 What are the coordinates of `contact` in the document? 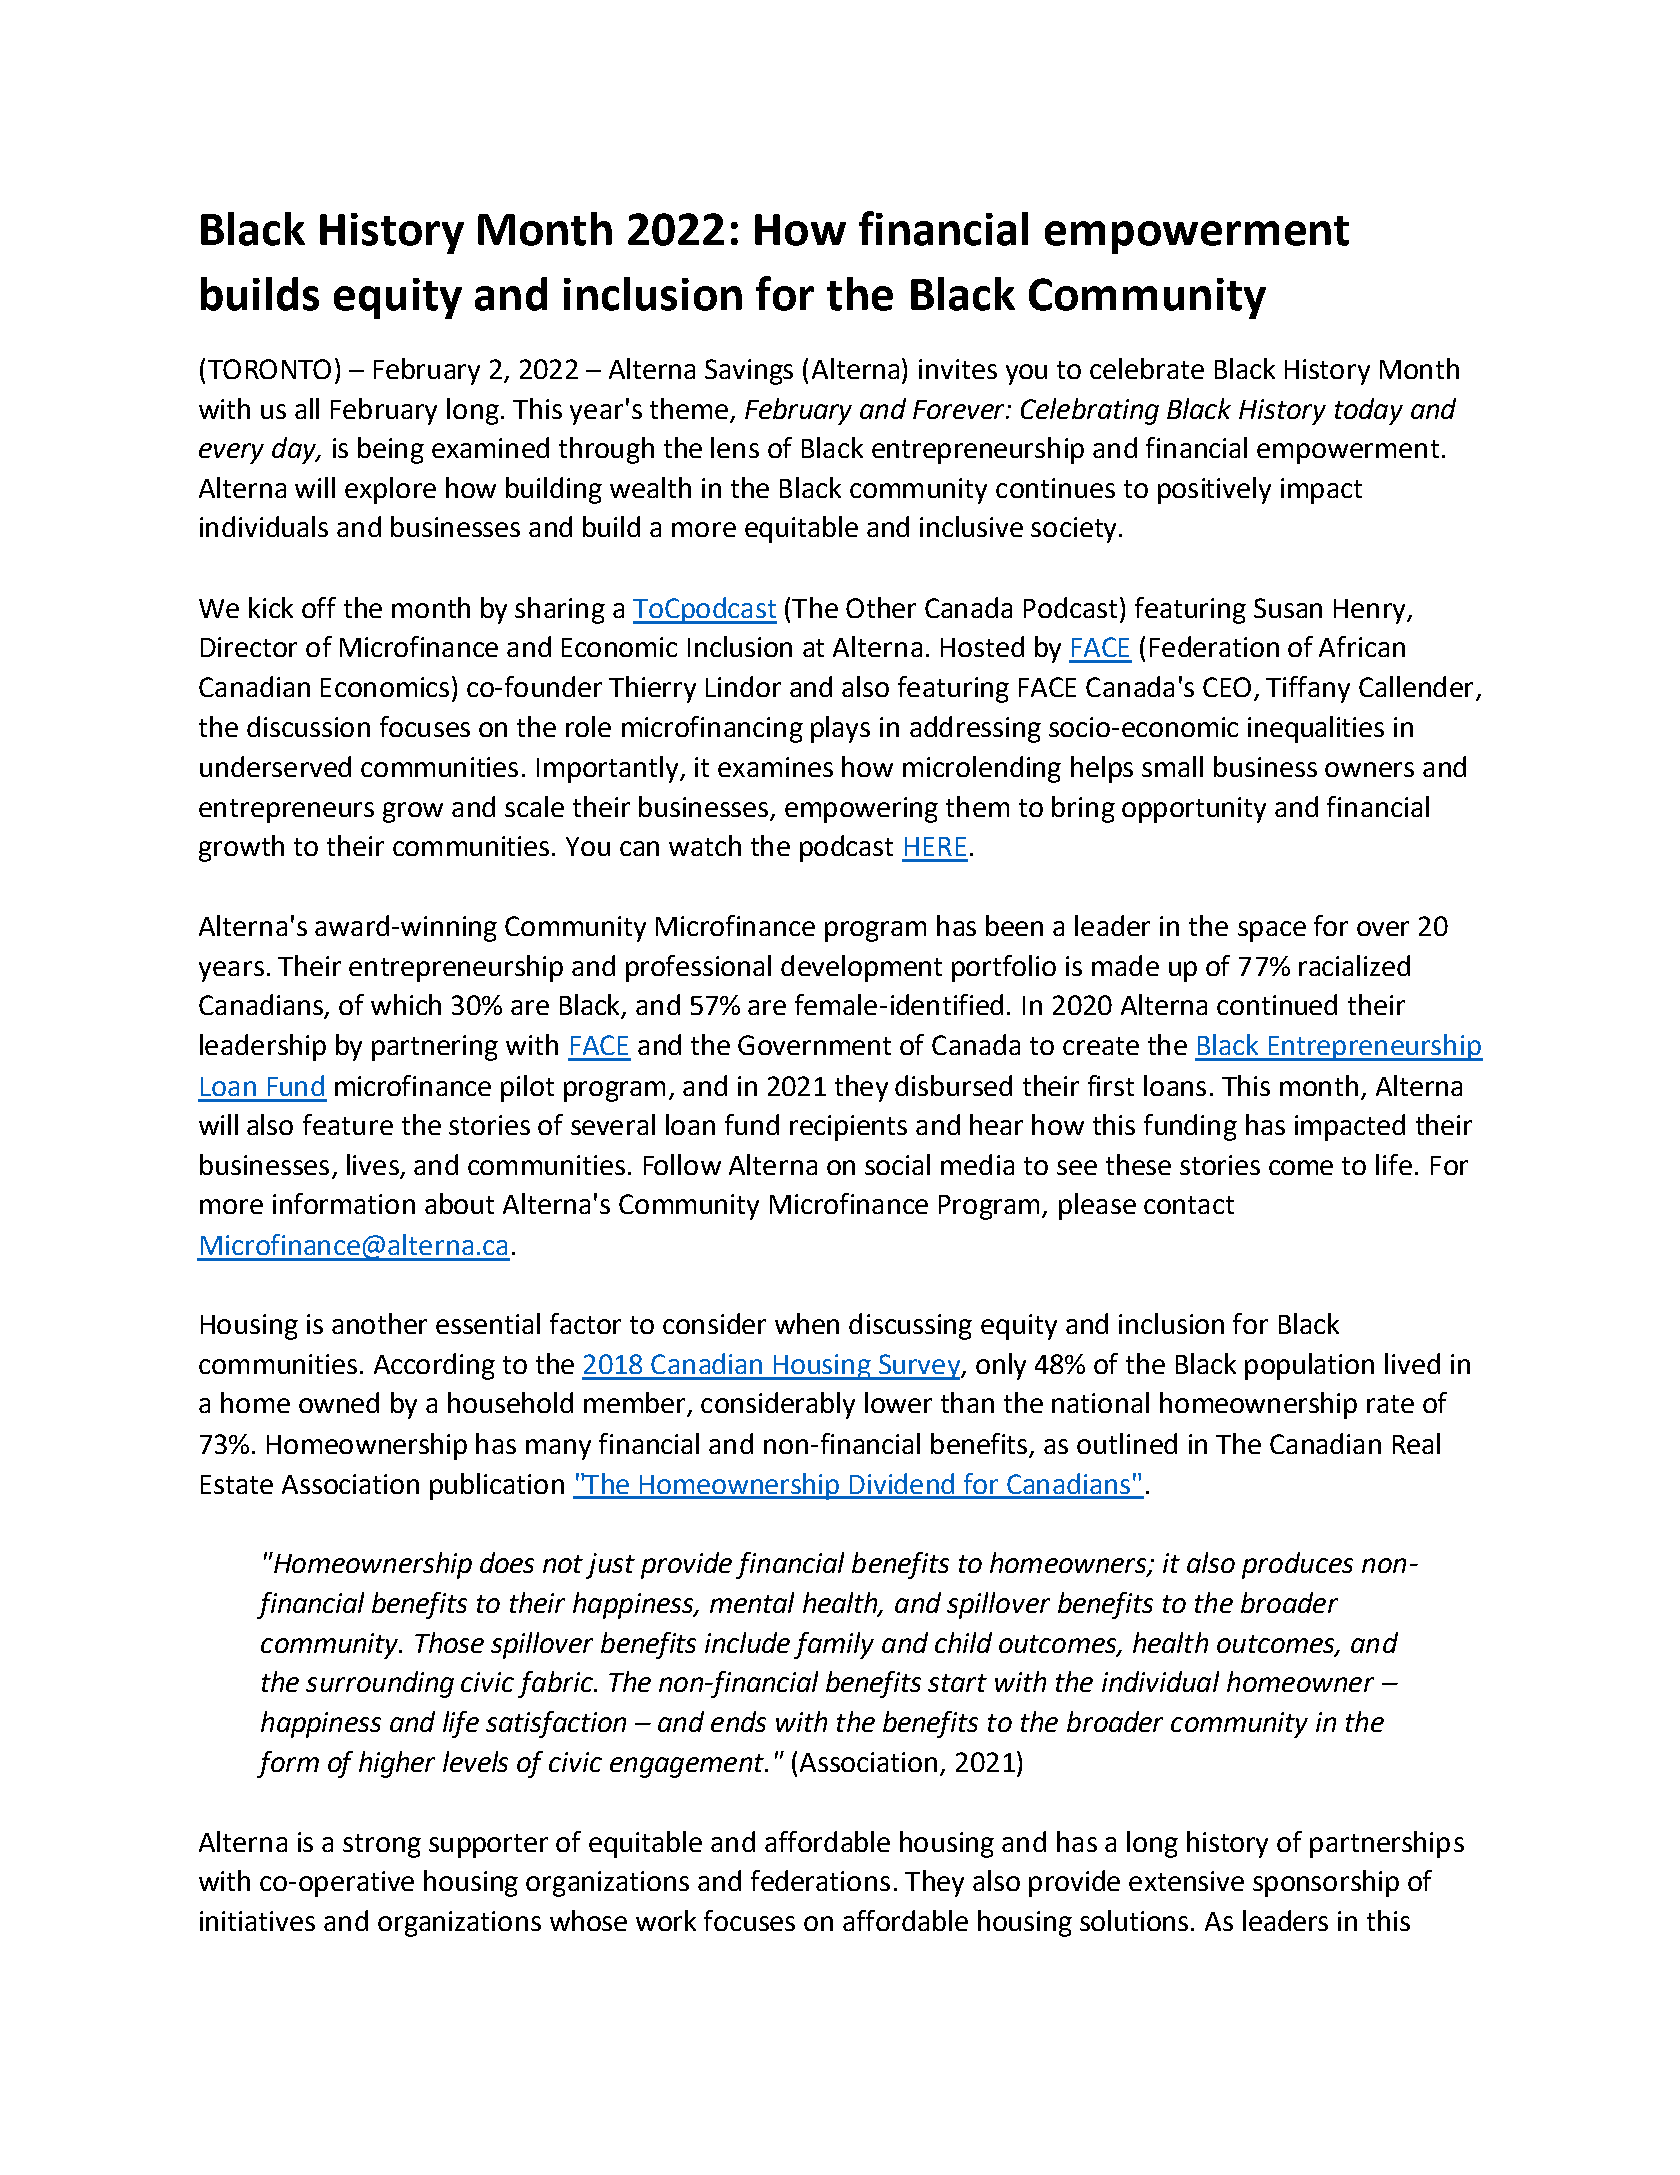 It's located at (1189, 1205).
